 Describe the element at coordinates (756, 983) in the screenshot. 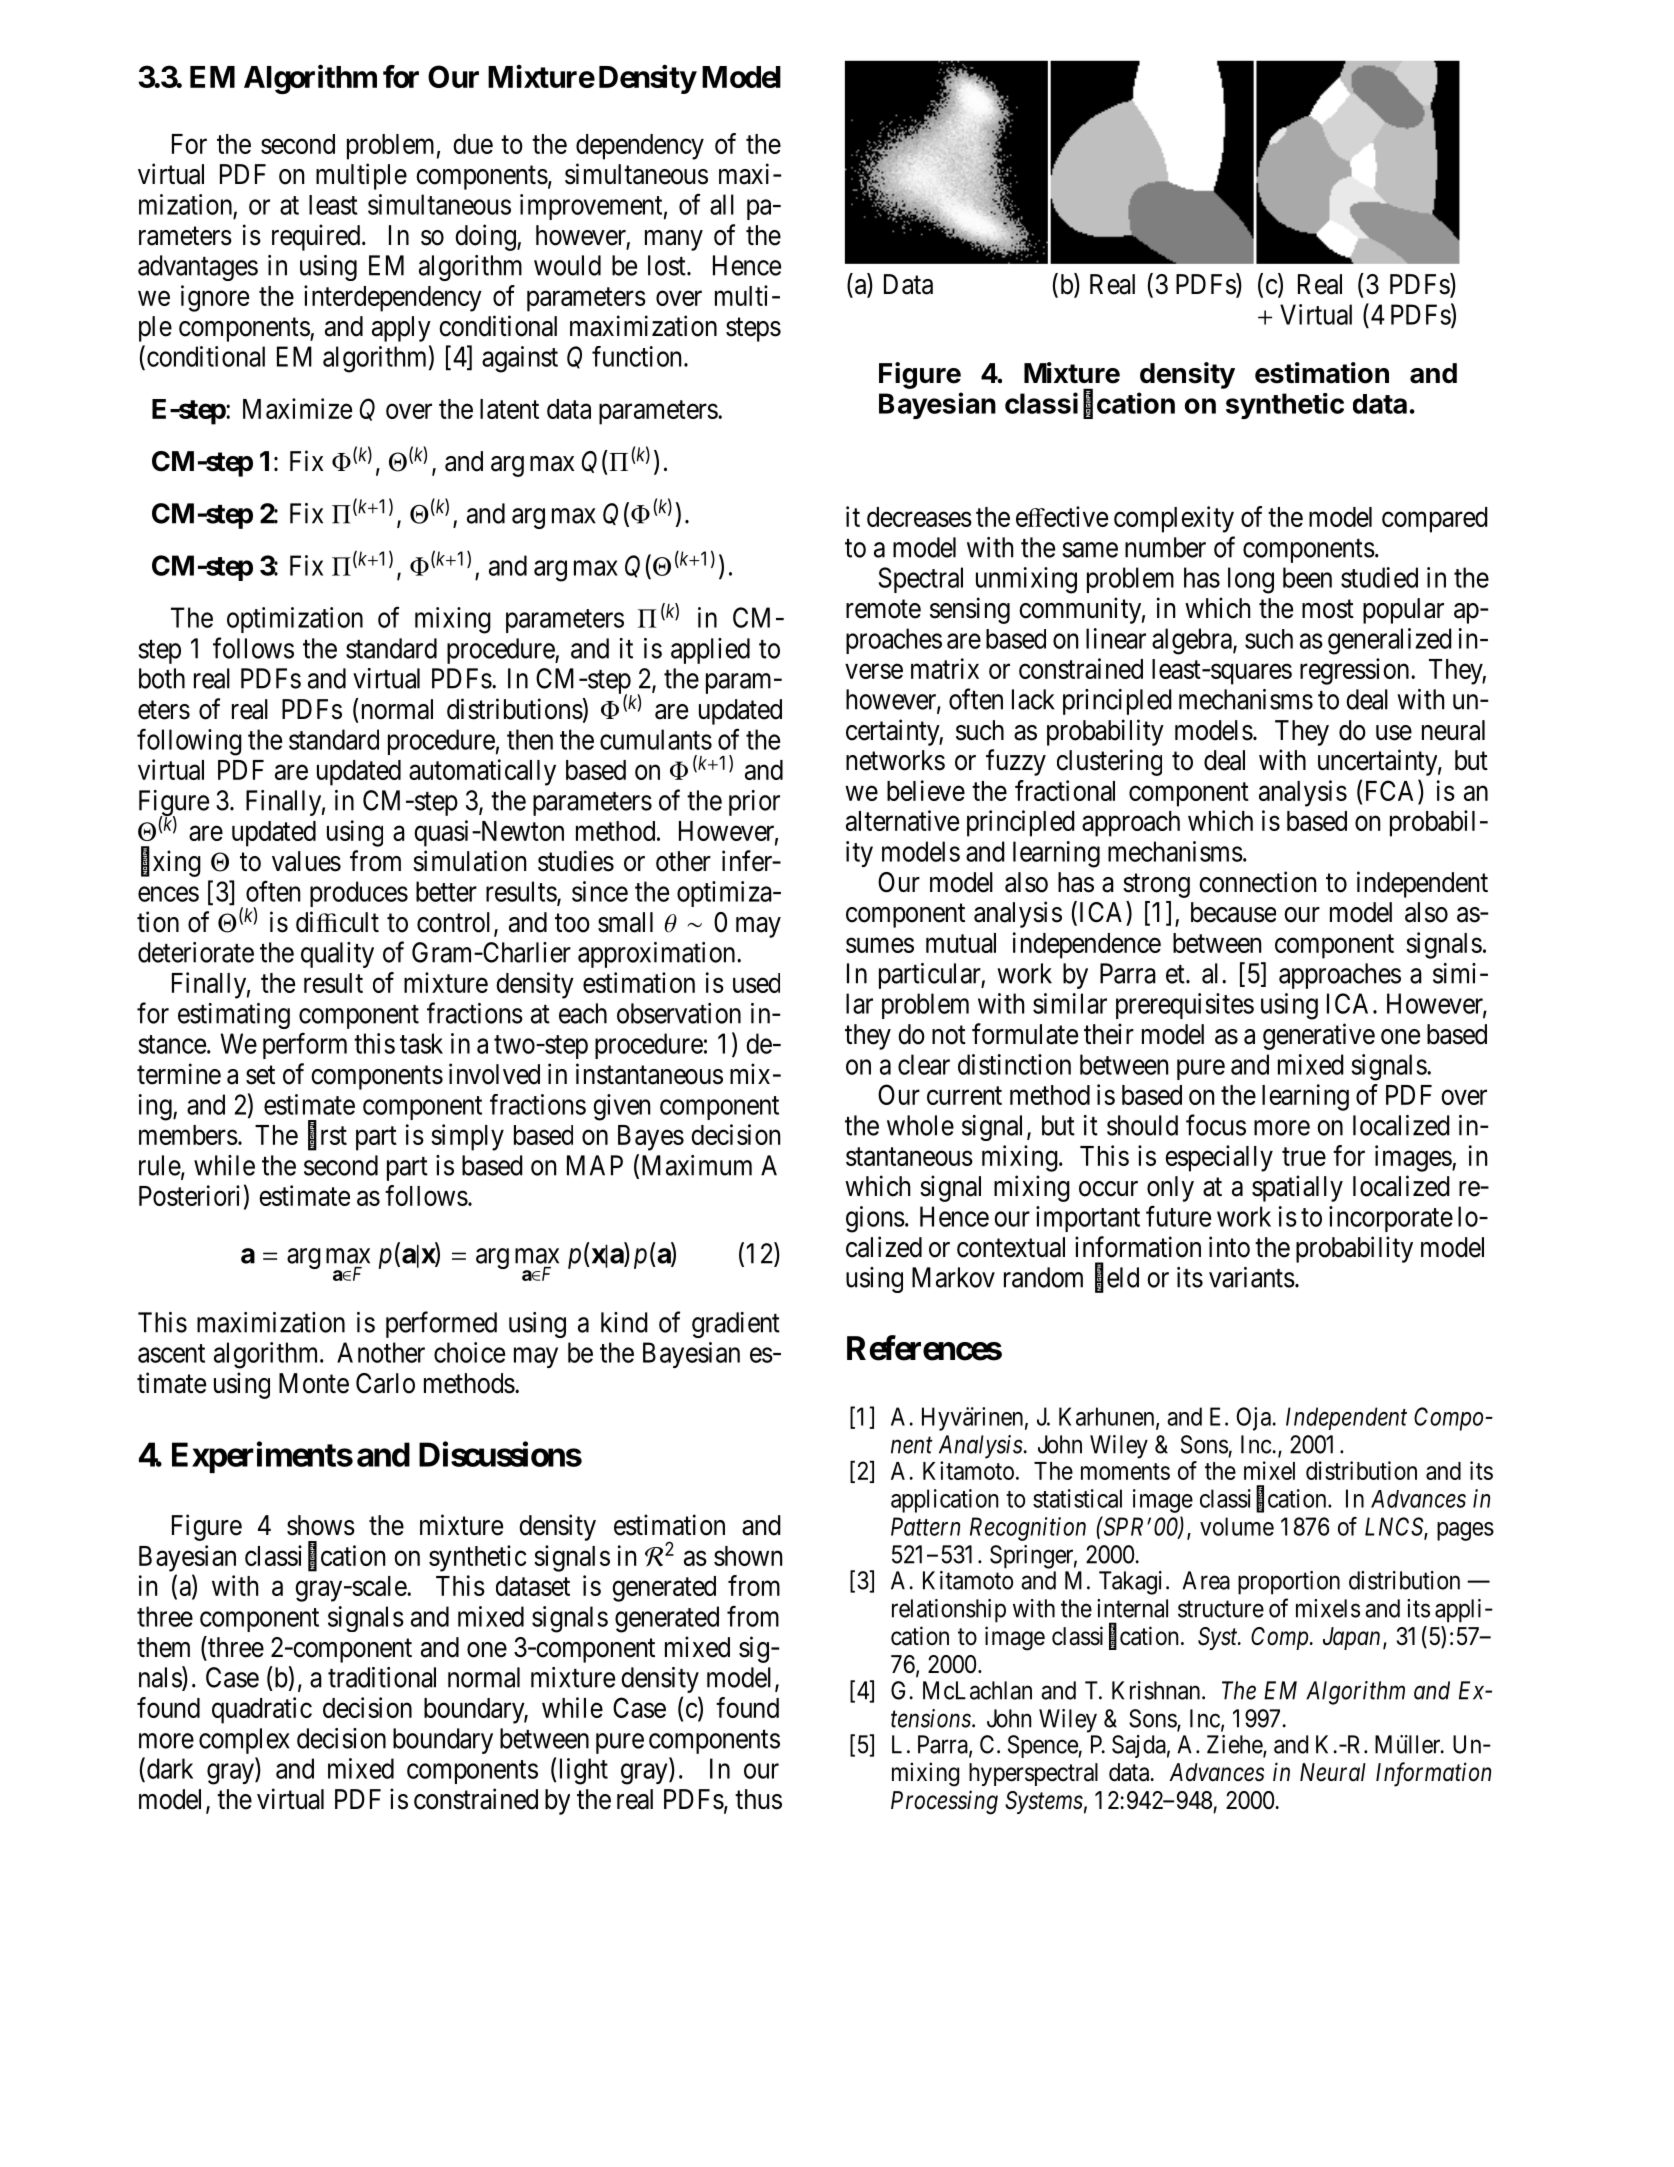

I see `used` at that location.
